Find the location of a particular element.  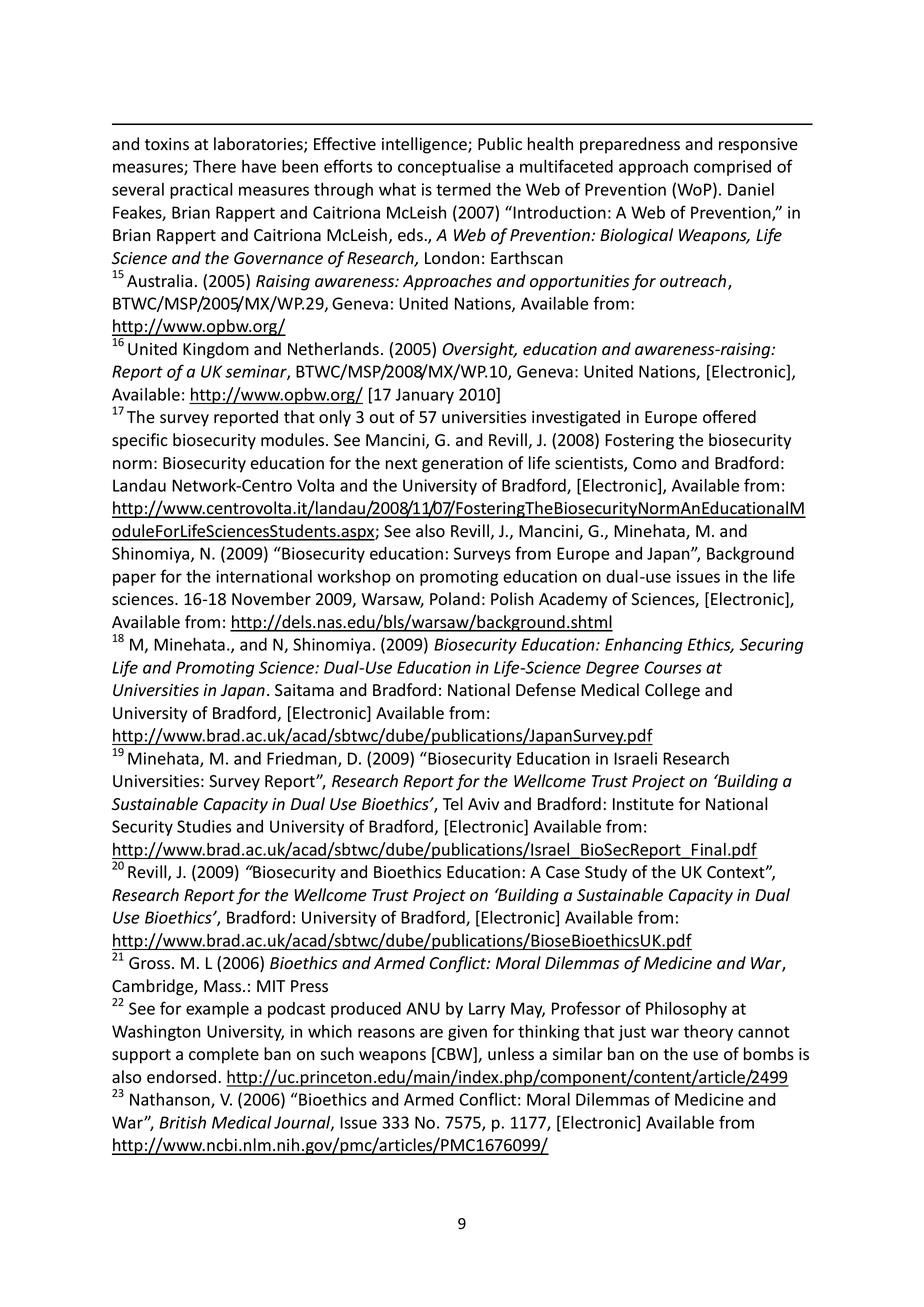

unless is located at coordinates (511, 1054).
